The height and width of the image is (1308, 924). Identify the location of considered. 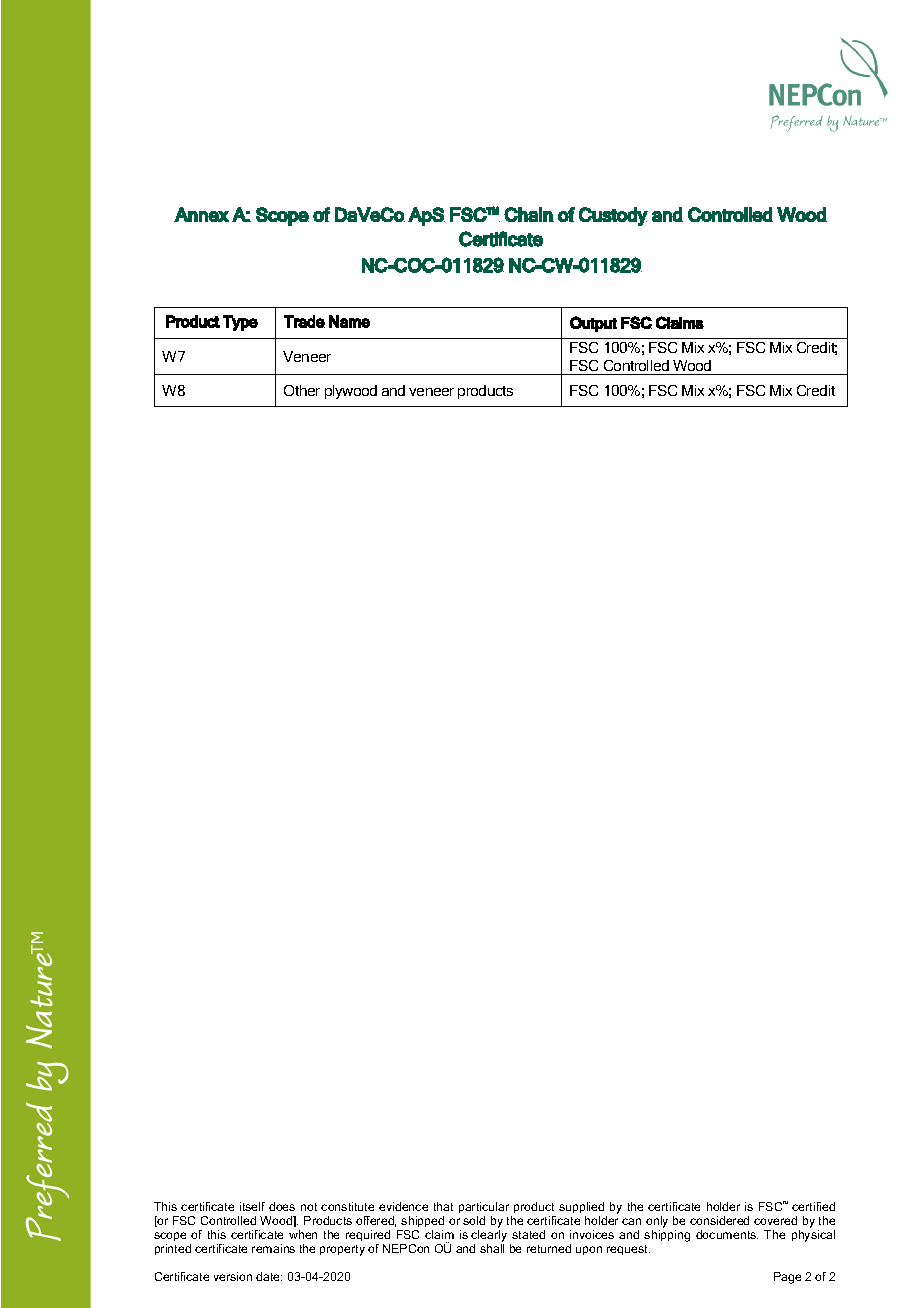
(719, 1220).
